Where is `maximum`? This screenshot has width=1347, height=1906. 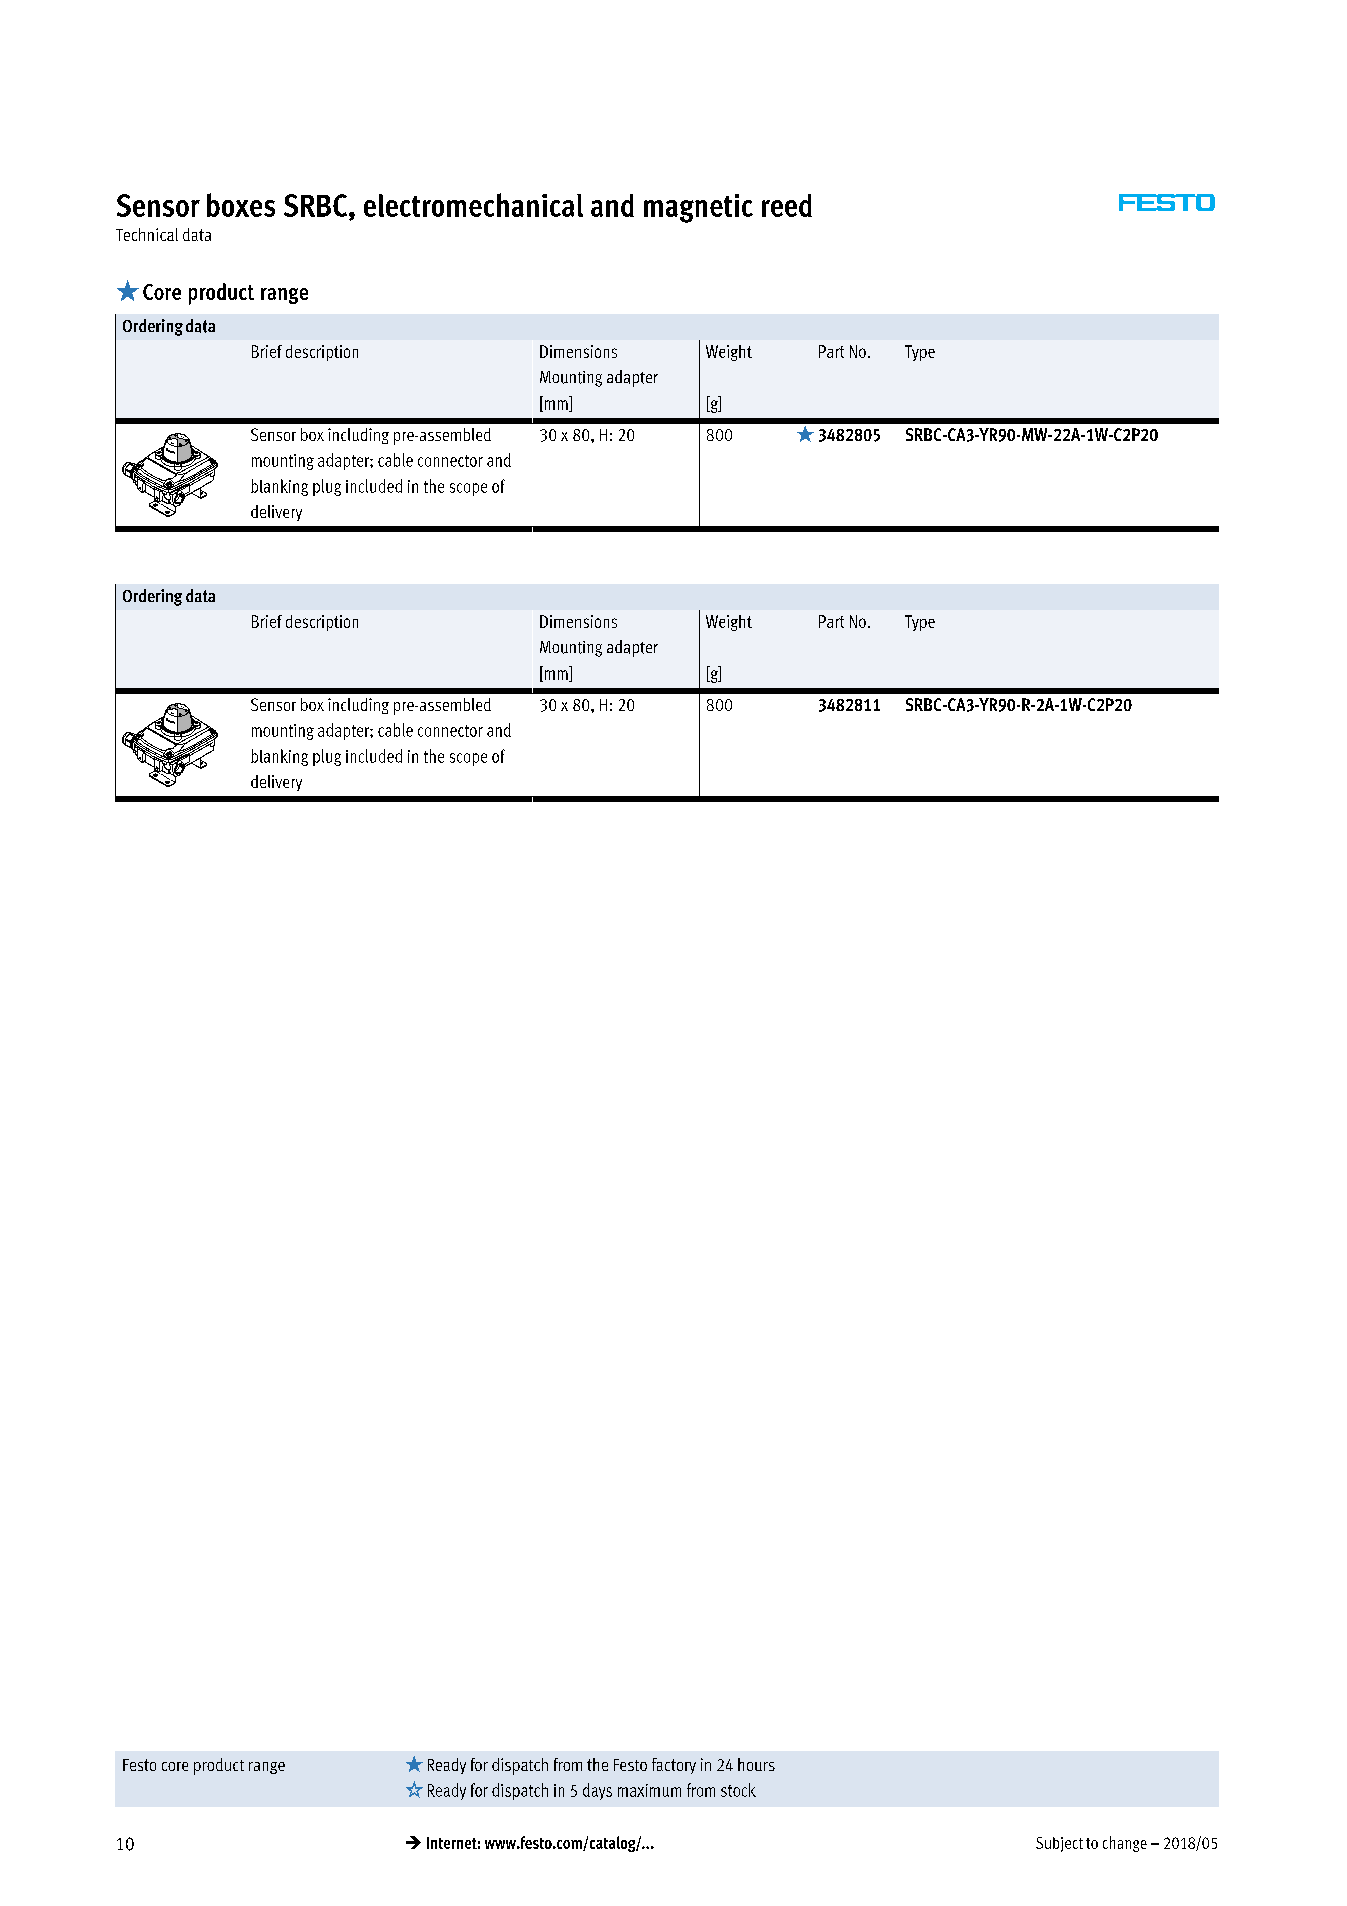 maximum is located at coordinates (649, 1790).
